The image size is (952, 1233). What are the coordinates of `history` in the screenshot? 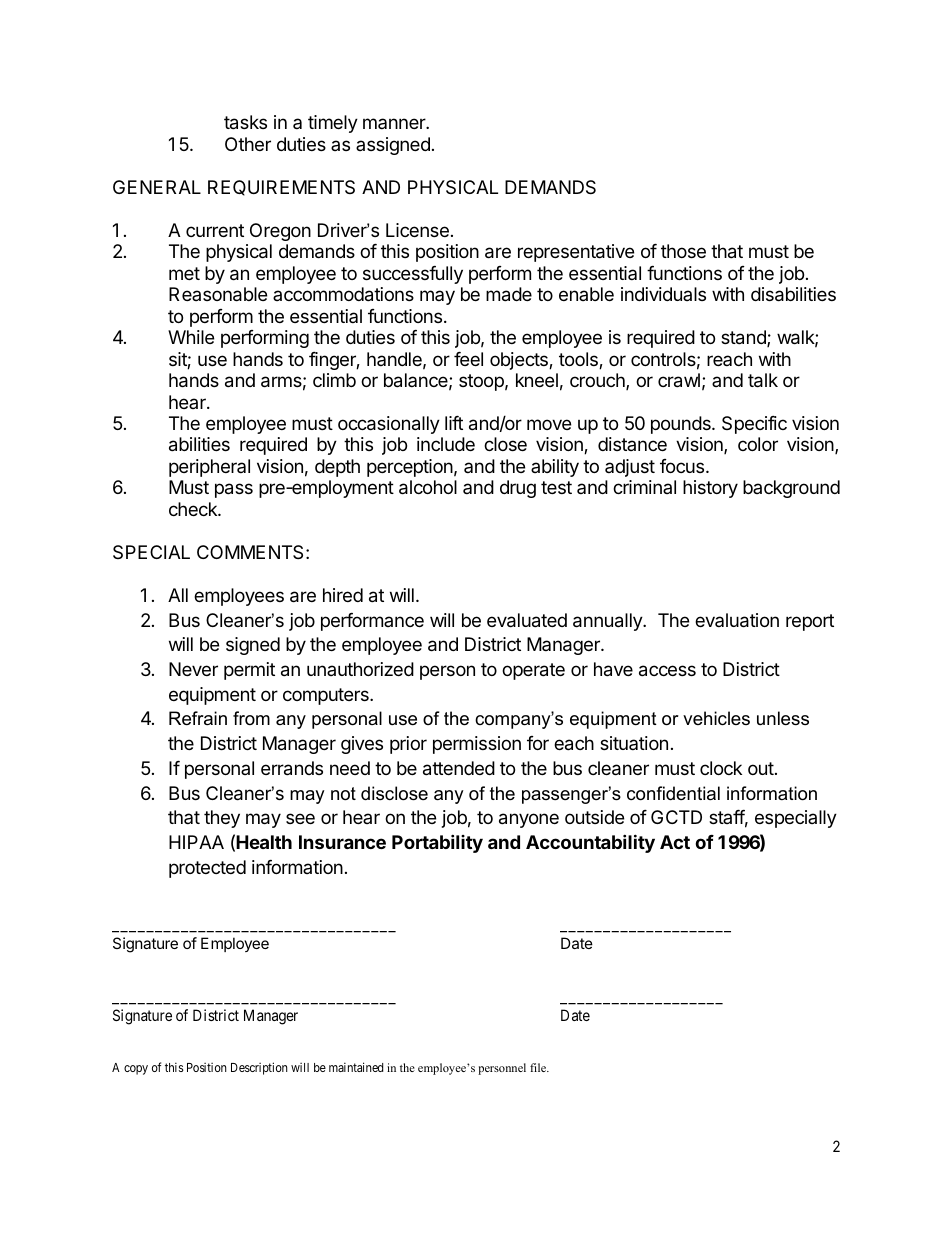 It's located at (710, 489).
